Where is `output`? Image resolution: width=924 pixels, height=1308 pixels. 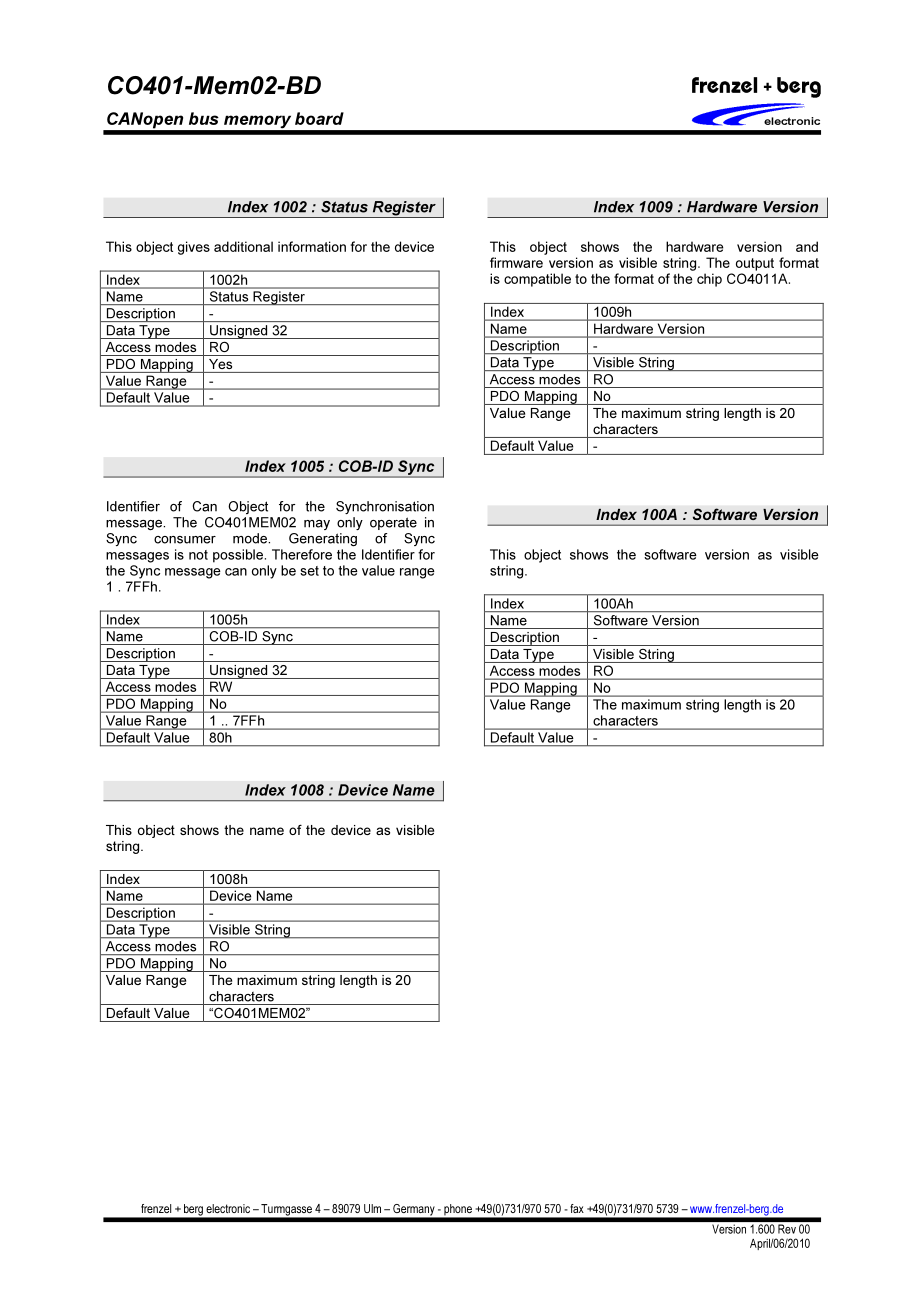
output is located at coordinates (755, 264).
